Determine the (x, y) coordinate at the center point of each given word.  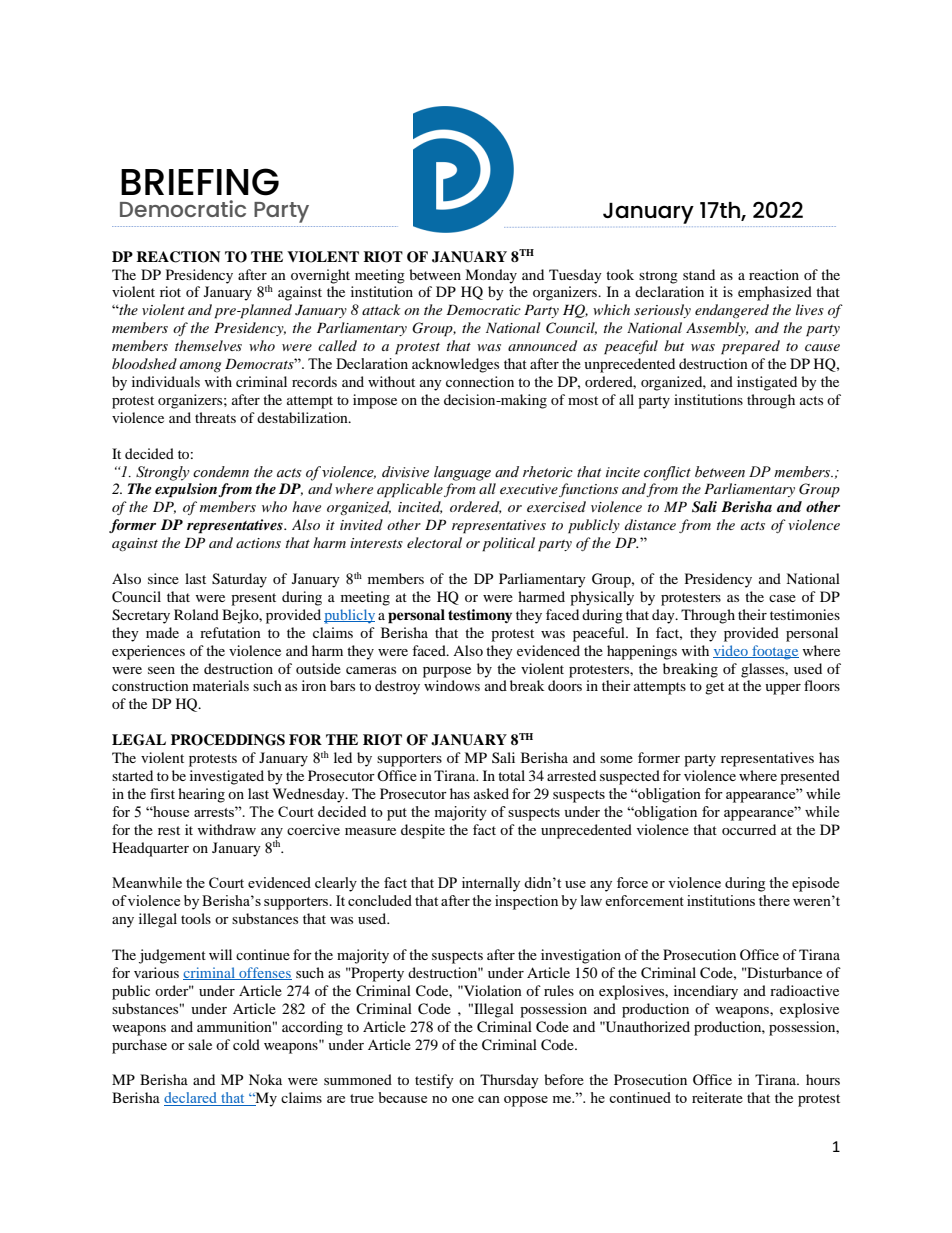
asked (491, 793)
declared (192, 1099)
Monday (491, 276)
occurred (749, 829)
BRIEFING (200, 182)
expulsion (187, 490)
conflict (667, 473)
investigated (227, 777)
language (462, 473)
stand (699, 274)
